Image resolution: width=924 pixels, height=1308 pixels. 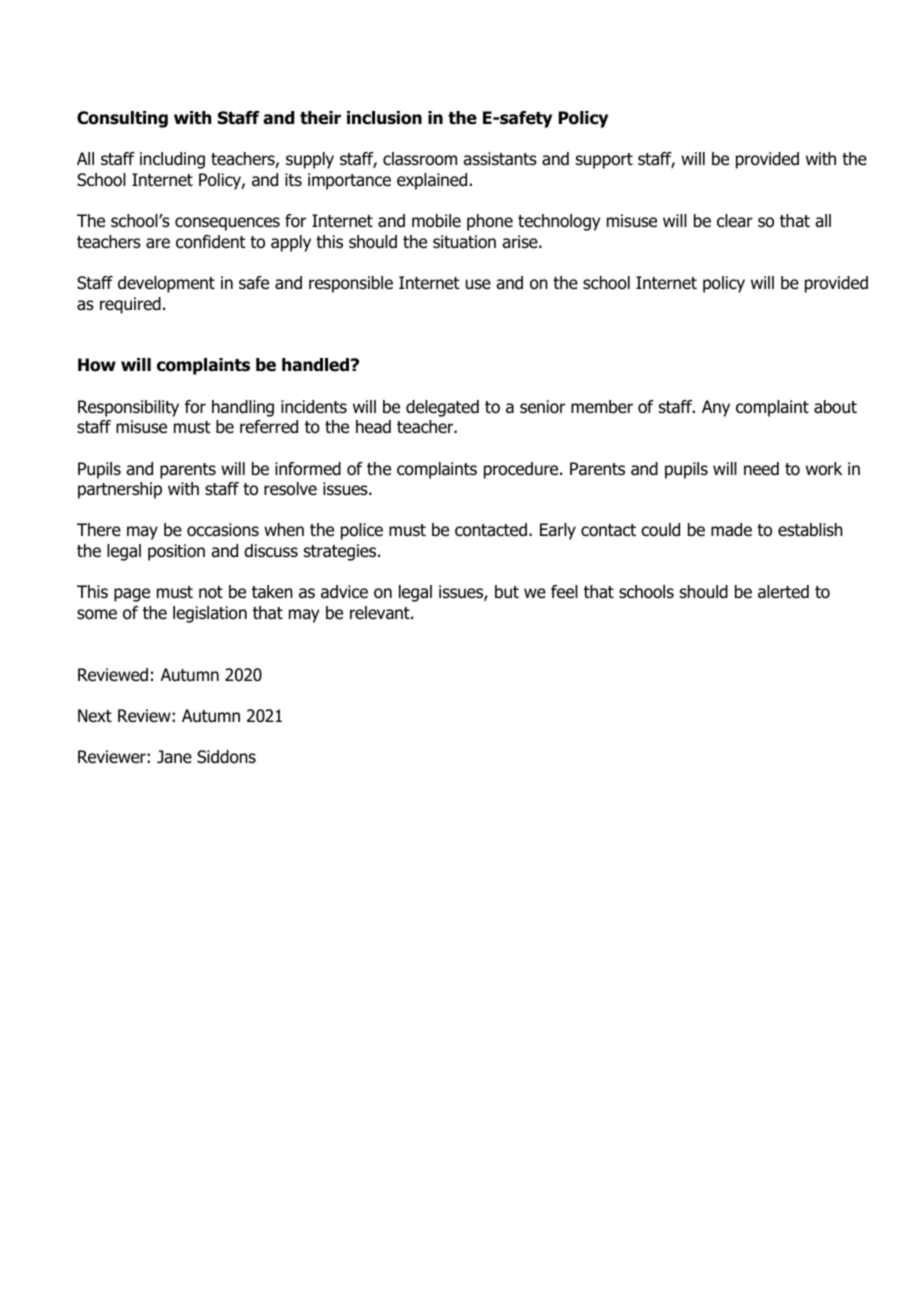 I want to click on Any, so click(x=716, y=408).
